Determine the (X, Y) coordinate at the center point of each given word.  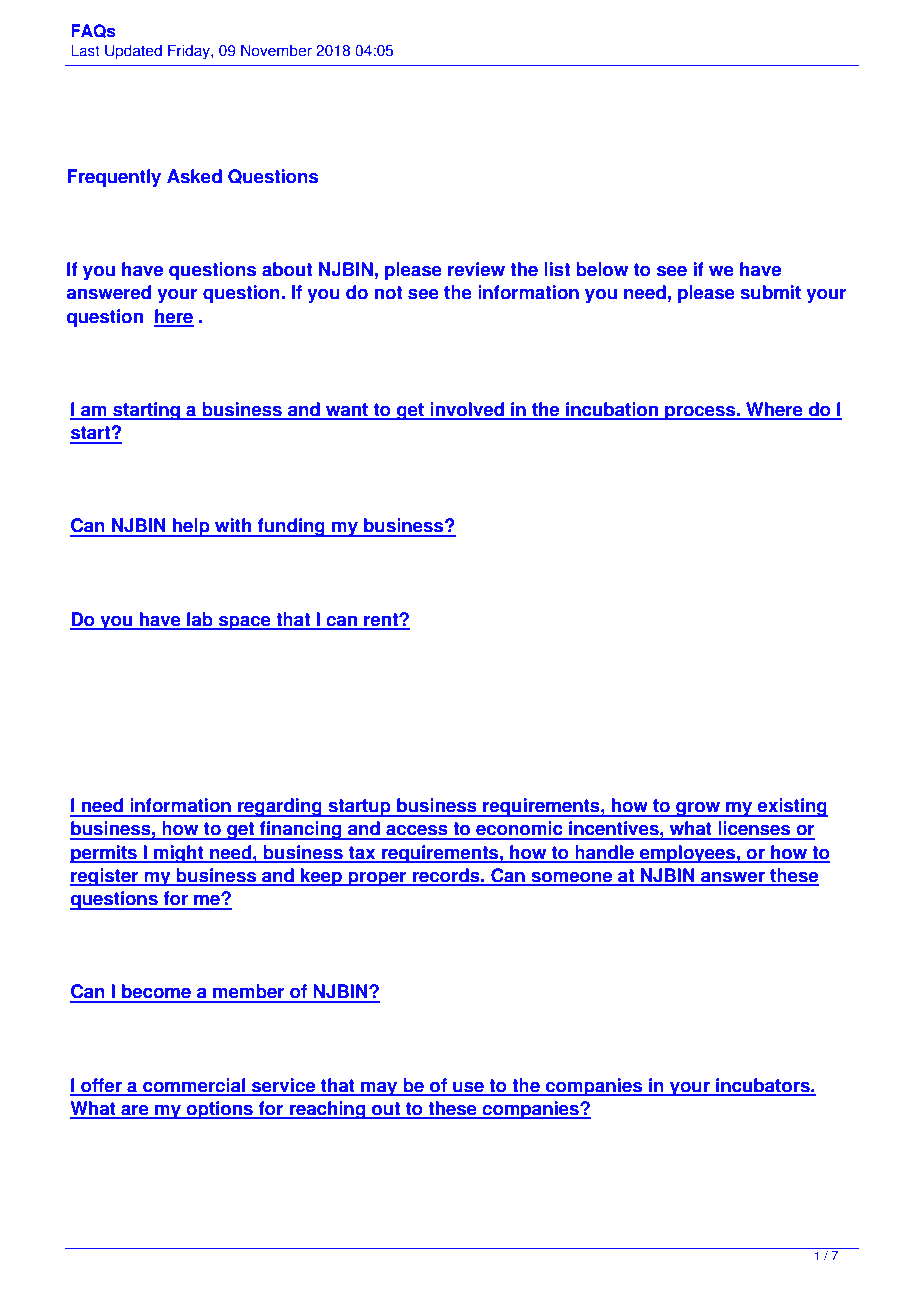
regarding (280, 807)
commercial (194, 1086)
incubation (612, 410)
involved (467, 410)
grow (698, 809)
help (191, 527)
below (602, 269)
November (276, 50)
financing (301, 830)
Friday (190, 52)
